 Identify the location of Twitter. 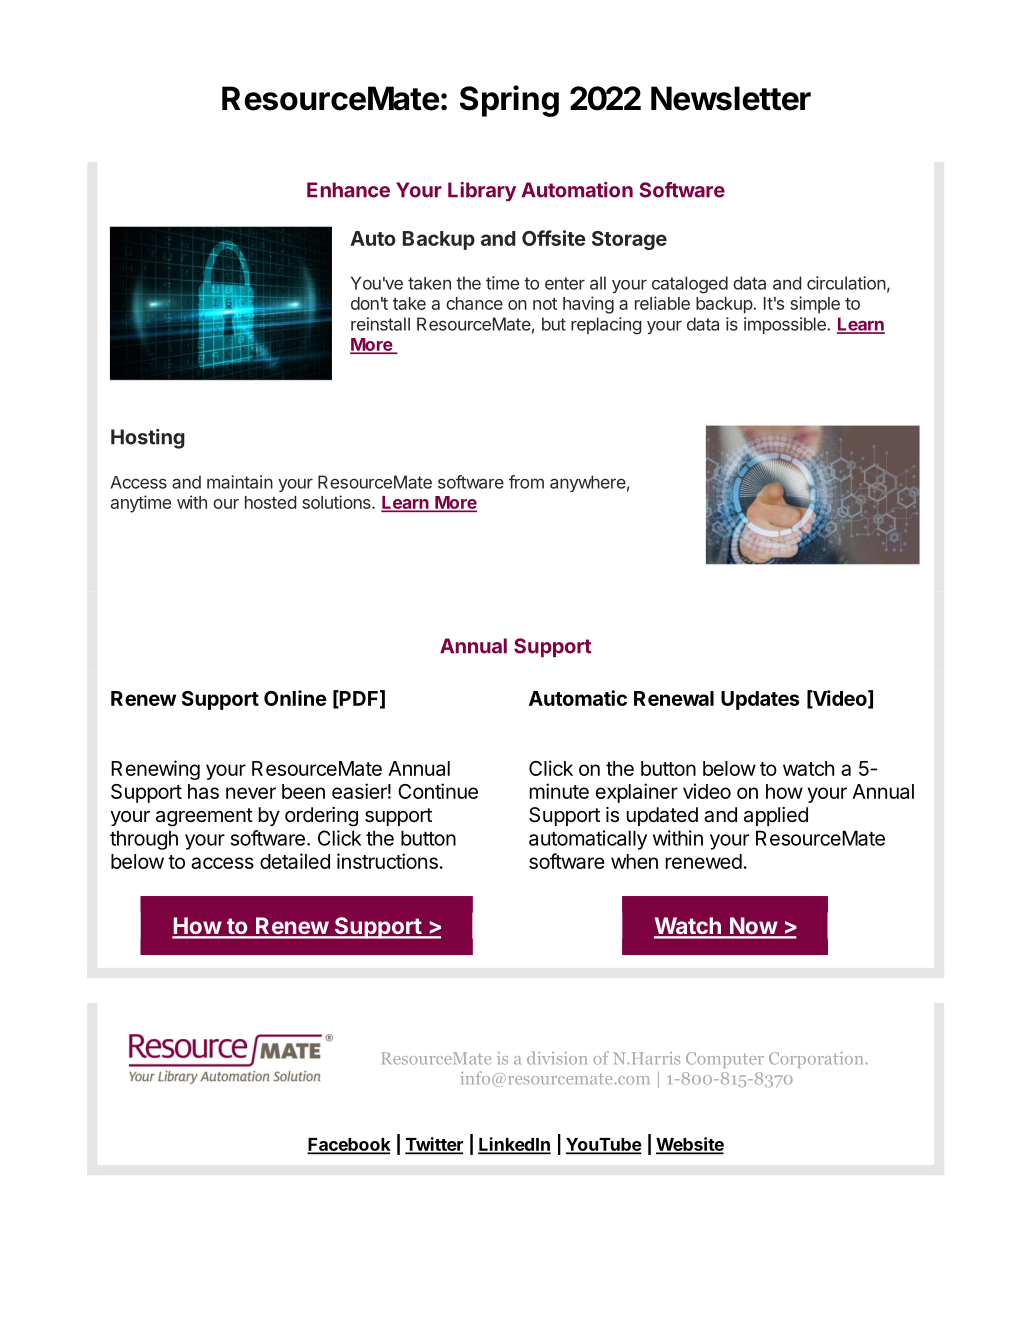
(434, 1145).
